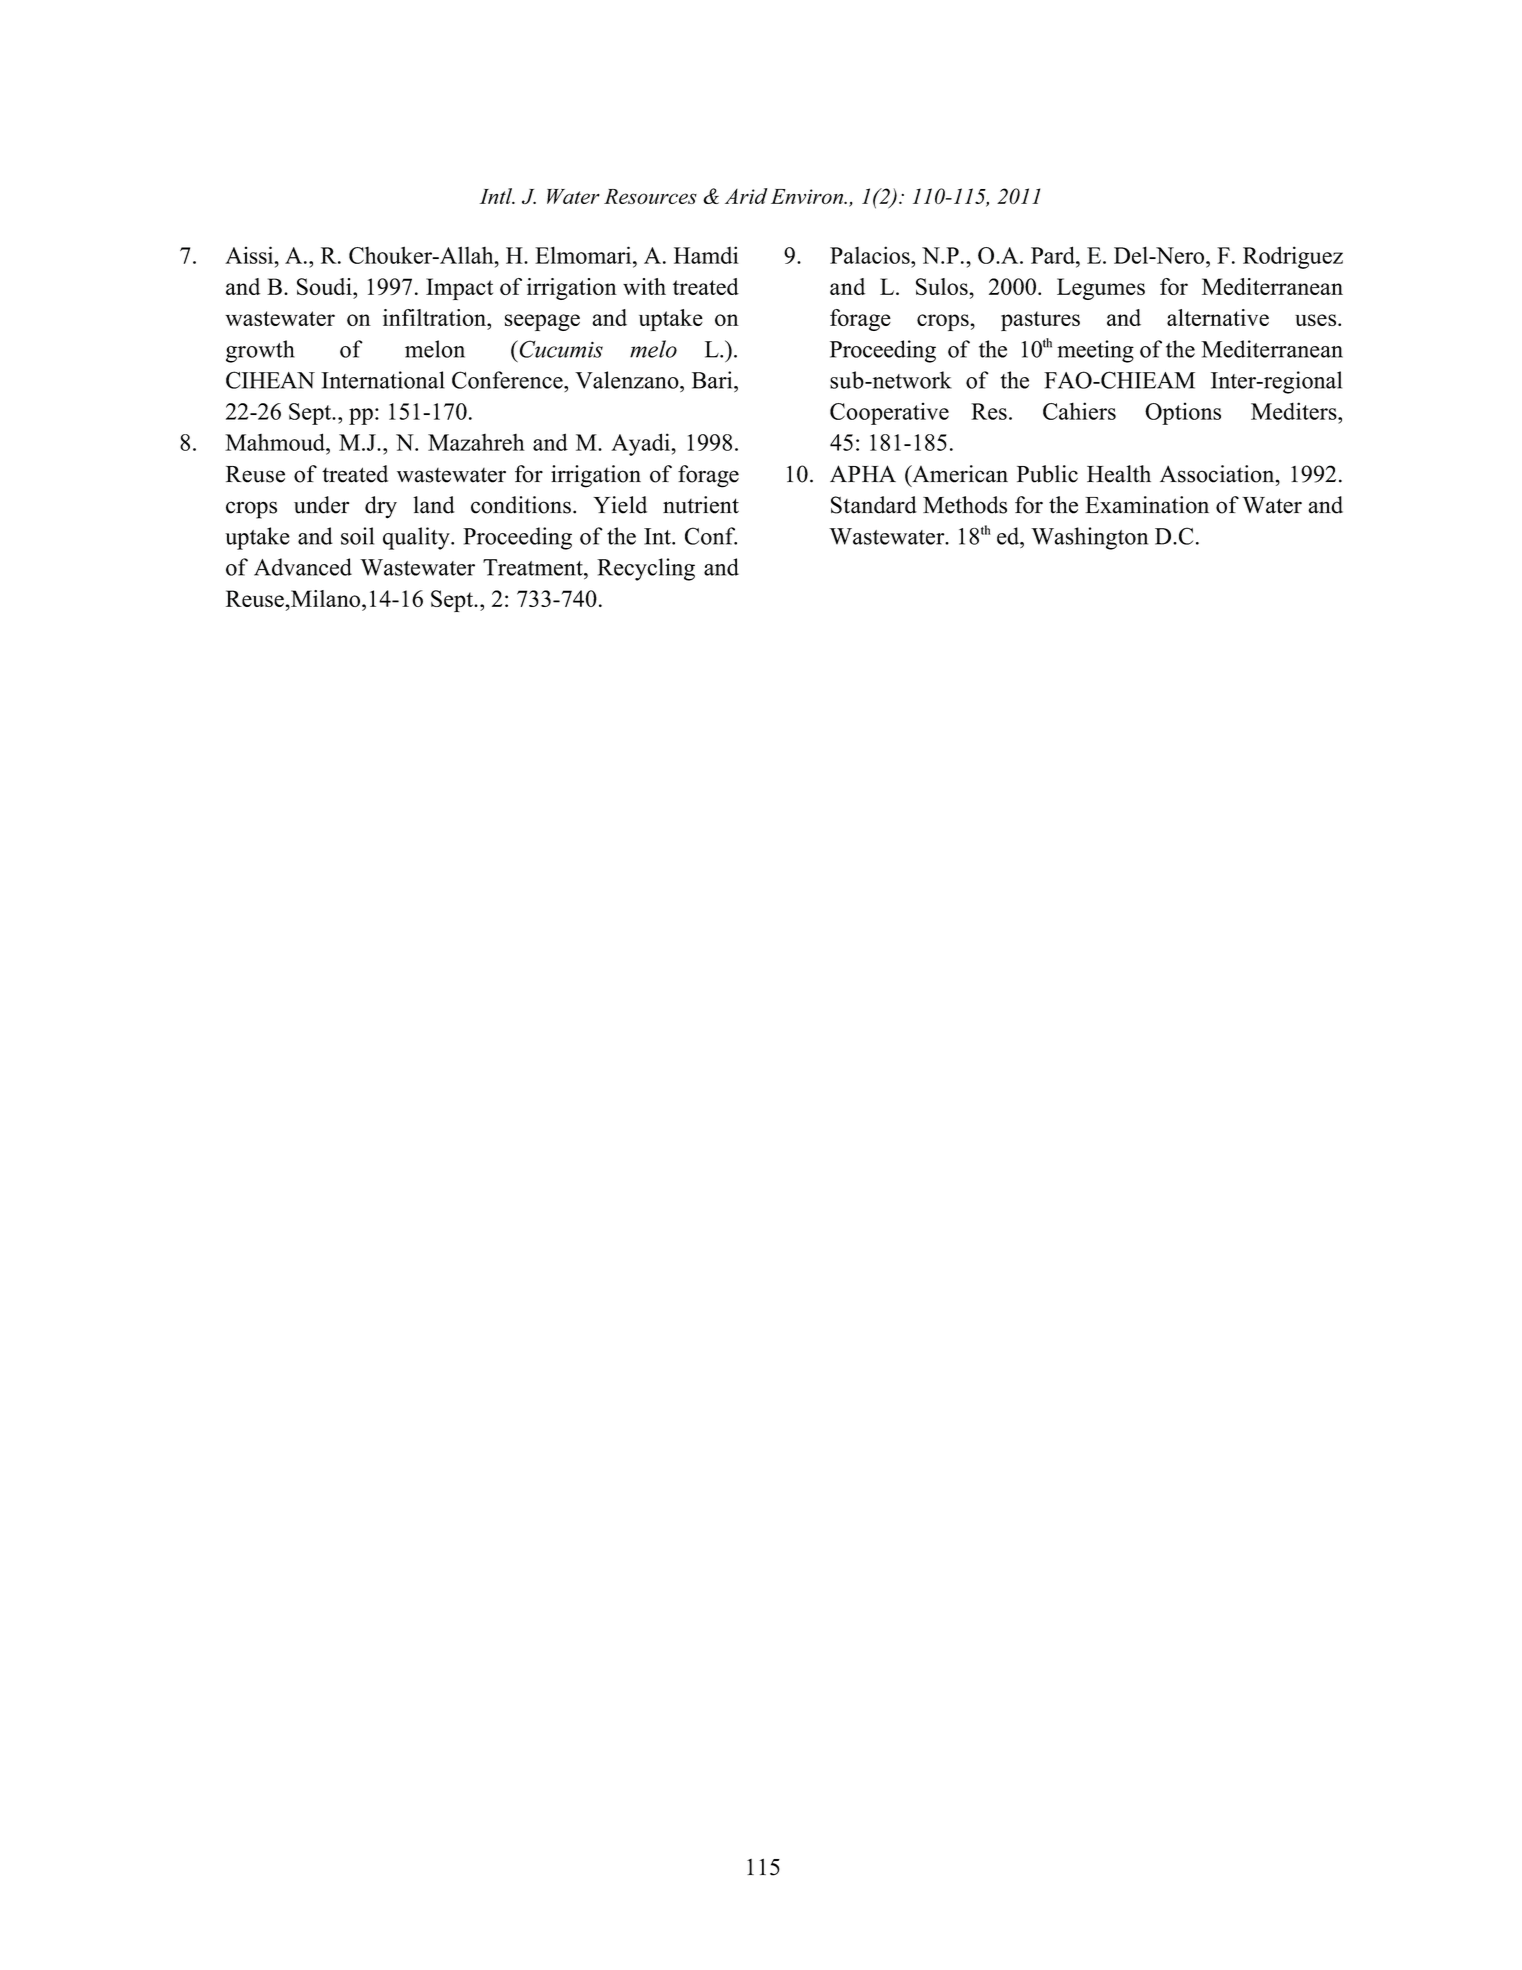  Describe the element at coordinates (303, 567) in the document. I see `Advanced` at that location.
